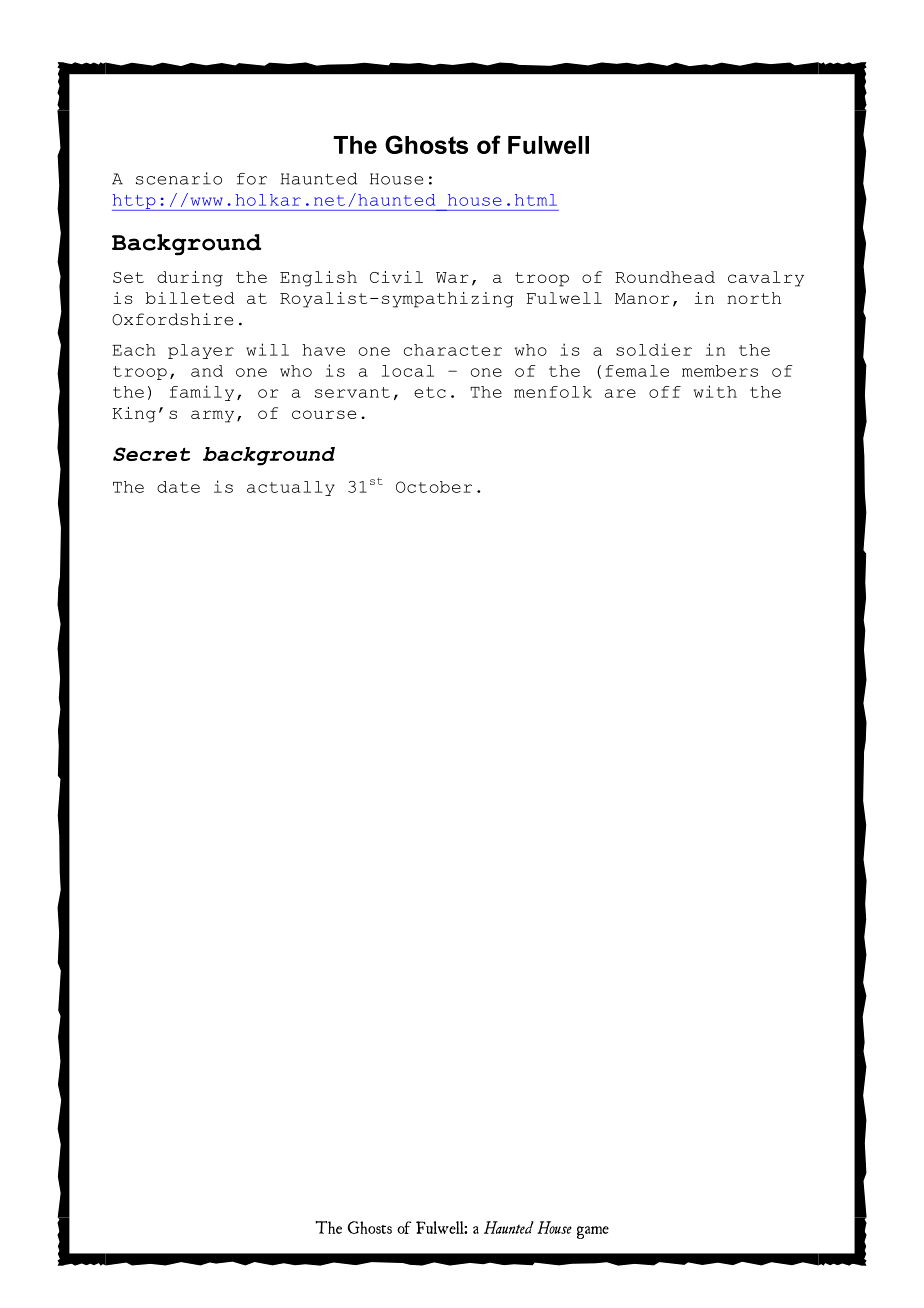 Image resolution: width=924 pixels, height=1308 pixels. I want to click on War, so click(452, 277).
